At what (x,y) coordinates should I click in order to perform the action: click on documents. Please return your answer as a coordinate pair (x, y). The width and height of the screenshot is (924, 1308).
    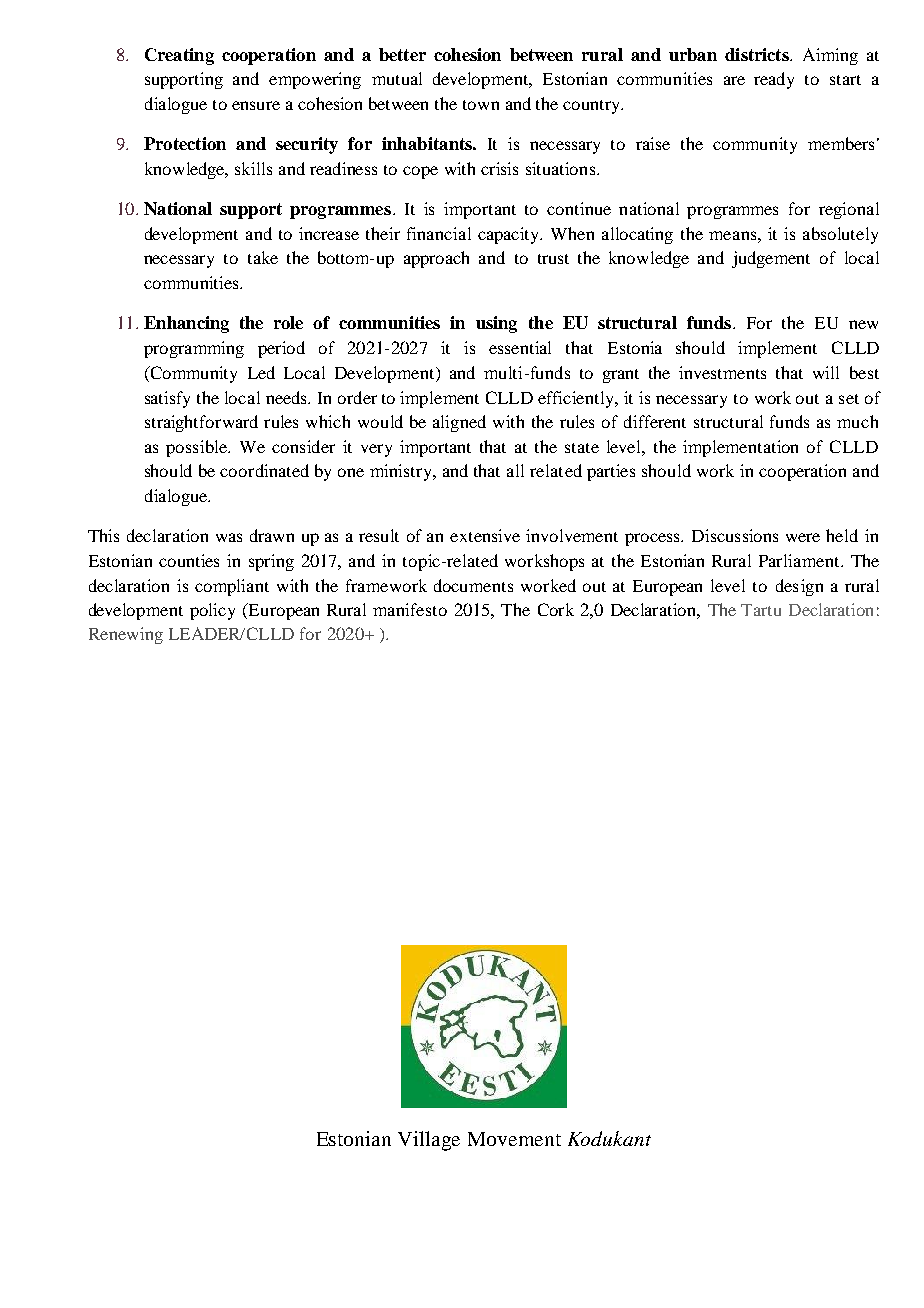
    Looking at the image, I should click on (473, 585).
